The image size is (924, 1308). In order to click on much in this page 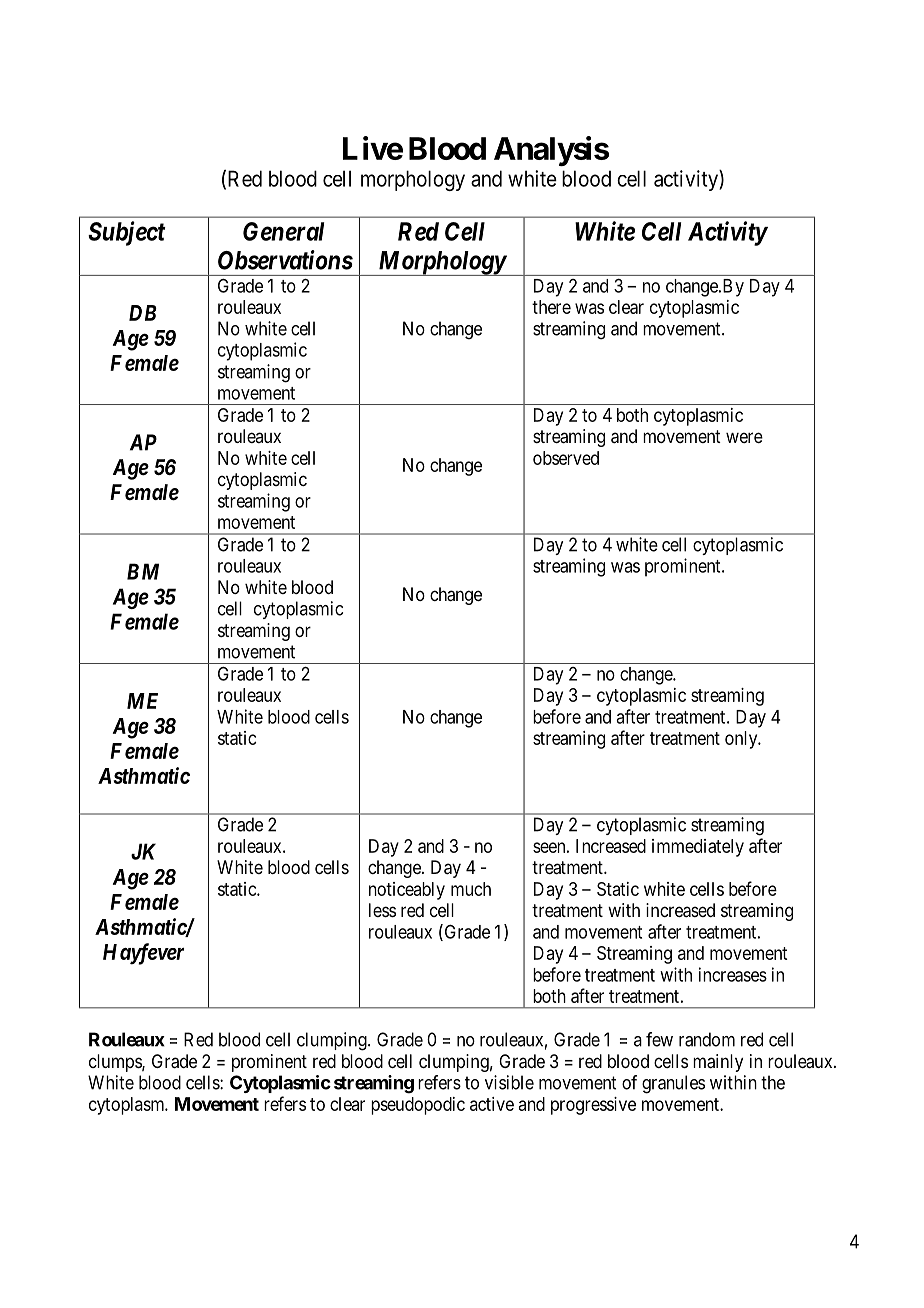, I will do `click(471, 889)`.
